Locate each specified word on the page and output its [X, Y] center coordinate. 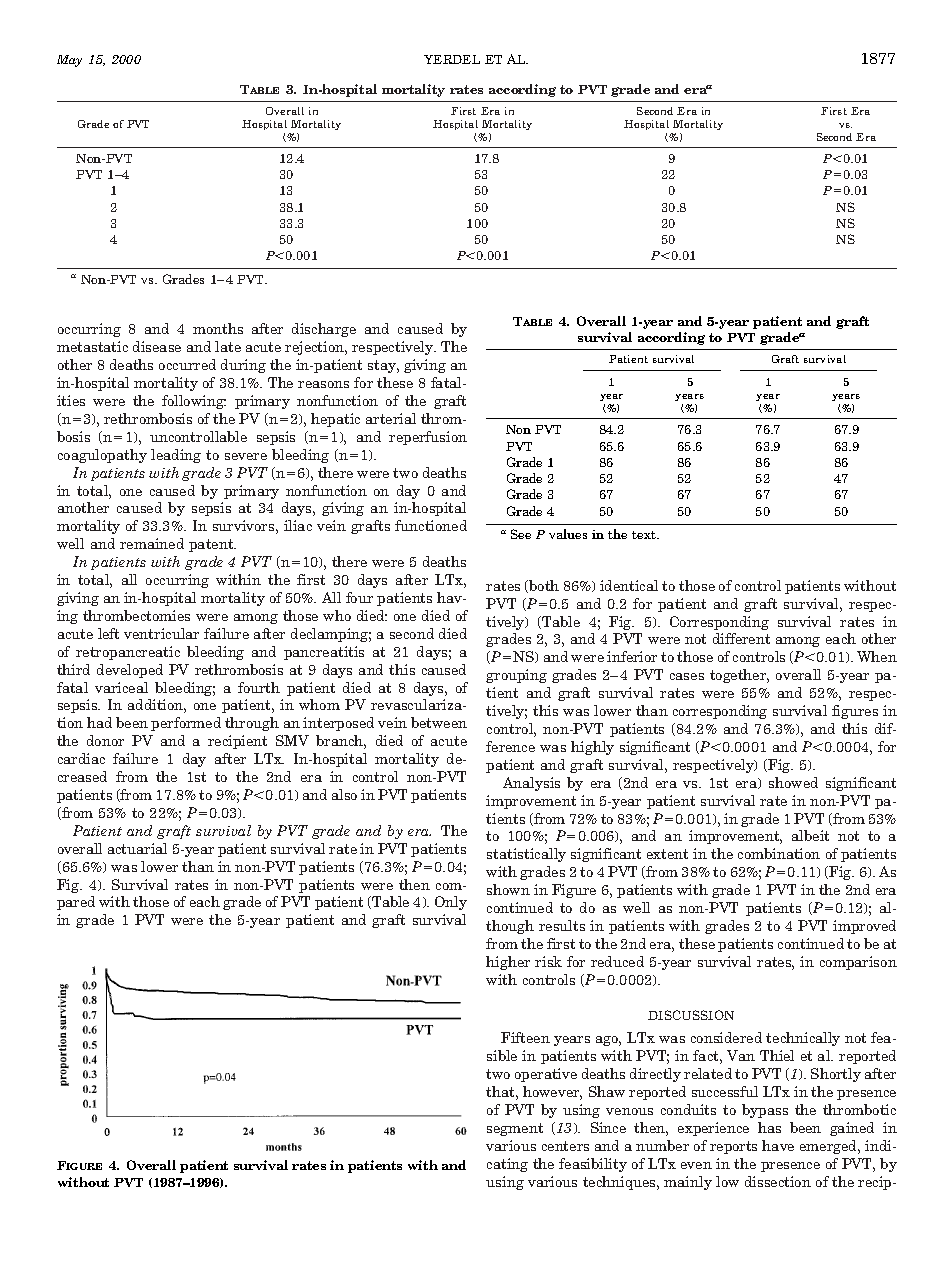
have [778, 1145]
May [69, 61]
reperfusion [428, 438]
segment [515, 1129]
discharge [324, 330]
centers [565, 1146]
